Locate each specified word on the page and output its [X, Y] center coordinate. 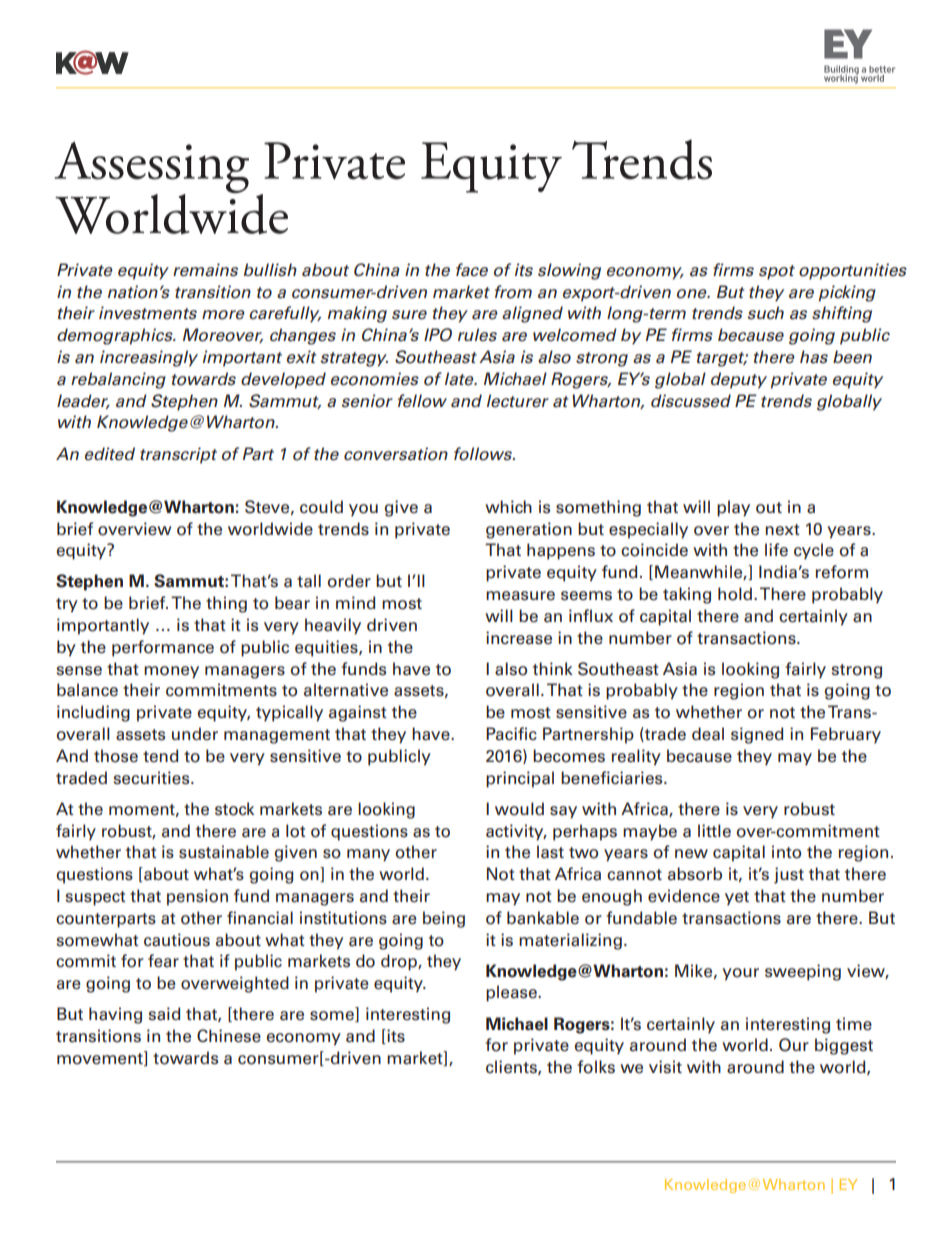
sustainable [224, 852]
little [714, 831]
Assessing [151, 169]
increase [519, 638]
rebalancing [118, 380]
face [472, 270]
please [512, 993]
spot [777, 272]
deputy [739, 380]
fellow [422, 401]
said [164, 1014]
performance [163, 648]
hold [736, 594]
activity [516, 832]
